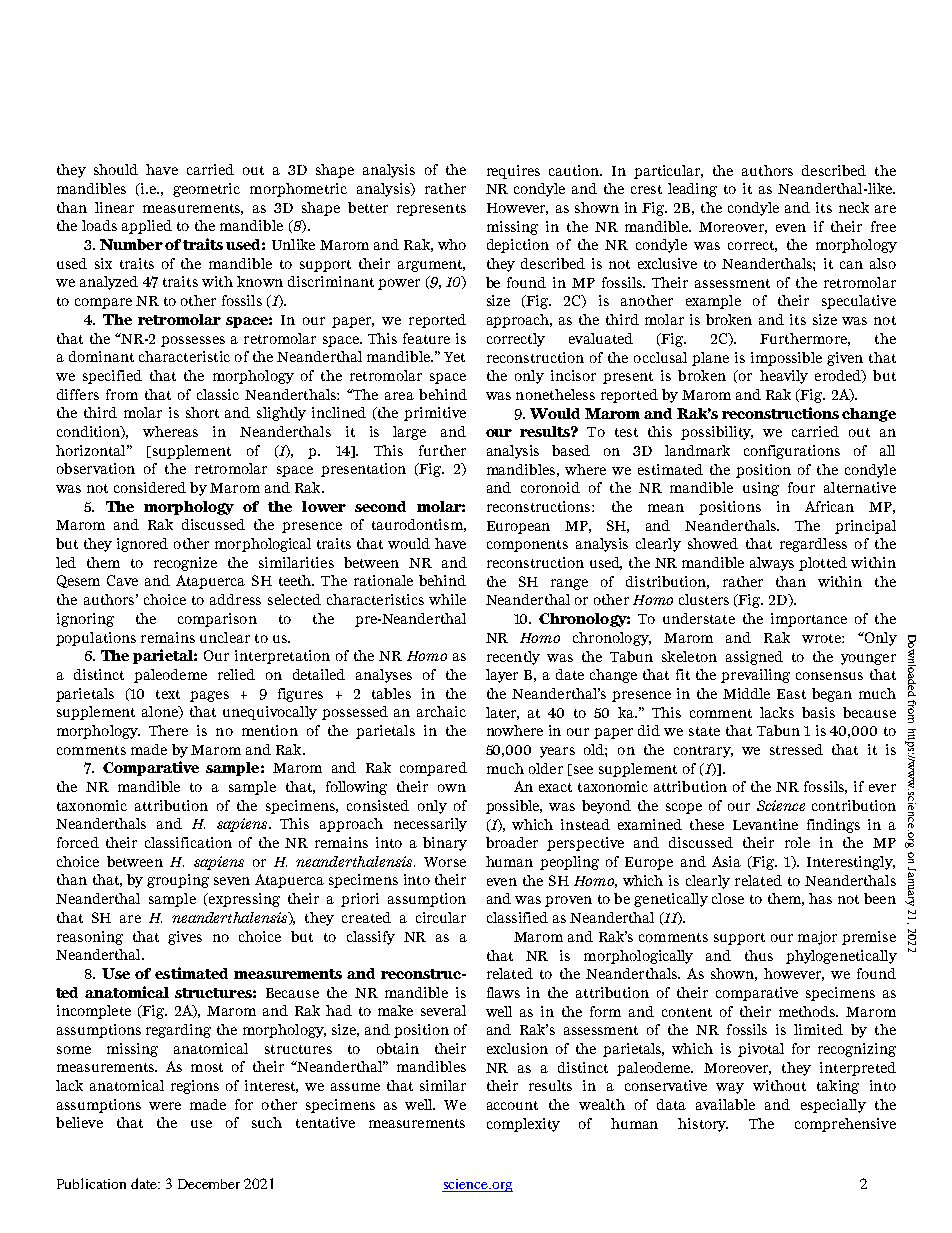 This image has height=1233, width=952. What do you see at coordinates (202, 412) in the image?
I see `short` at bounding box center [202, 412].
